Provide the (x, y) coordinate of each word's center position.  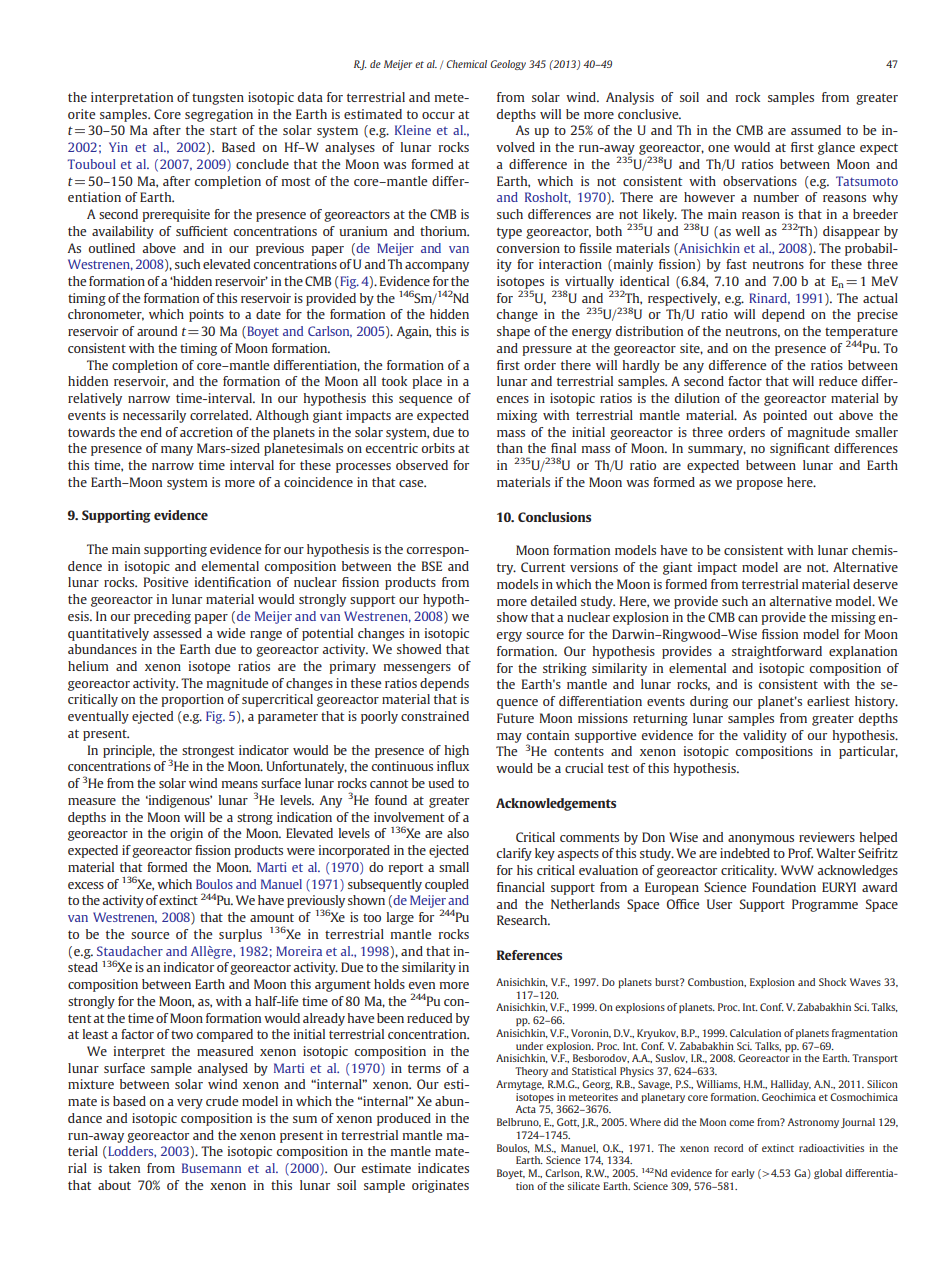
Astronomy (813, 1123)
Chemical (467, 64)
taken (124, 1168)
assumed (816, 130)
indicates (443, 1168)
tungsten (218, 99)
